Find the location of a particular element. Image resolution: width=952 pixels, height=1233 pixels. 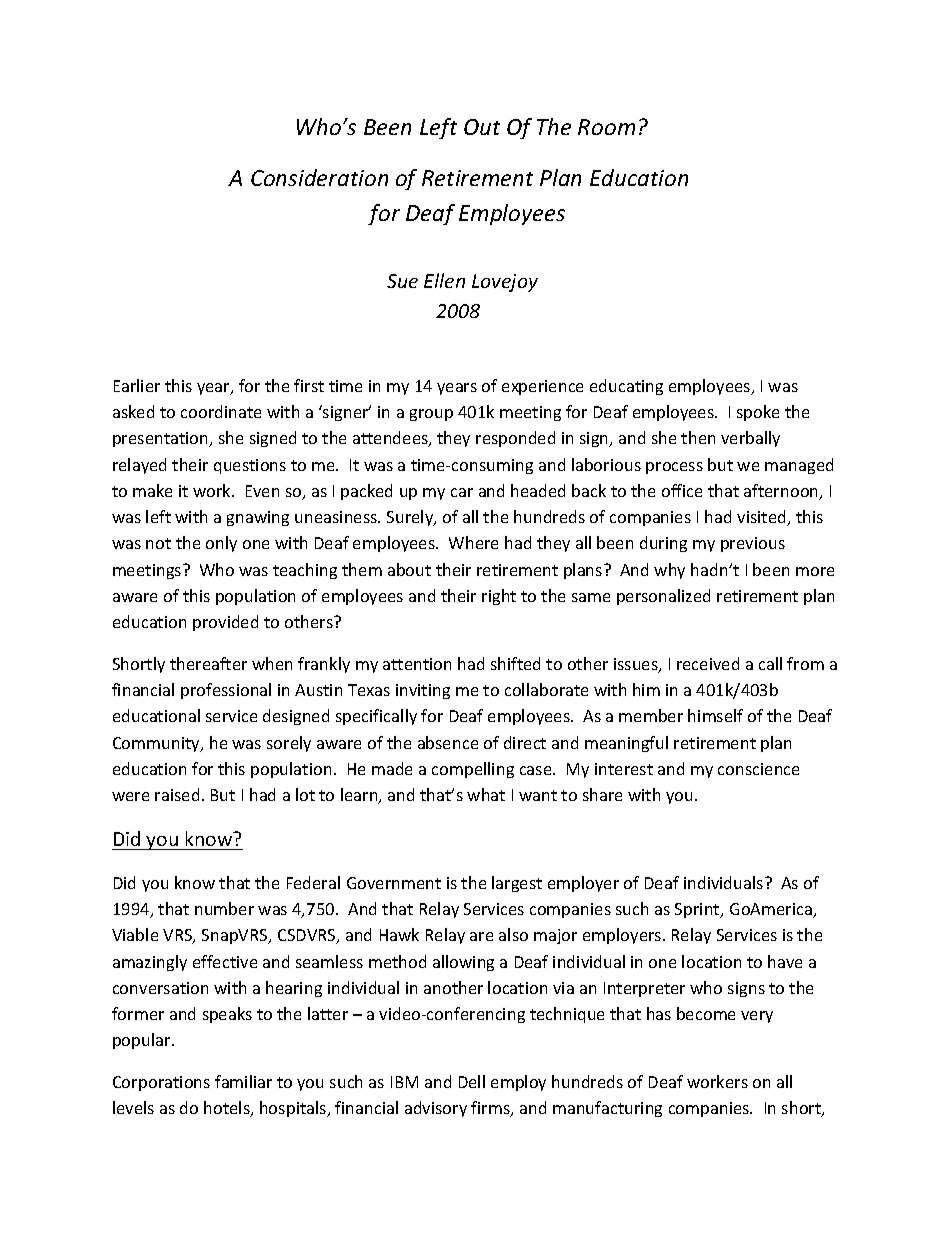

very is located at coordinates (757, 1017).
